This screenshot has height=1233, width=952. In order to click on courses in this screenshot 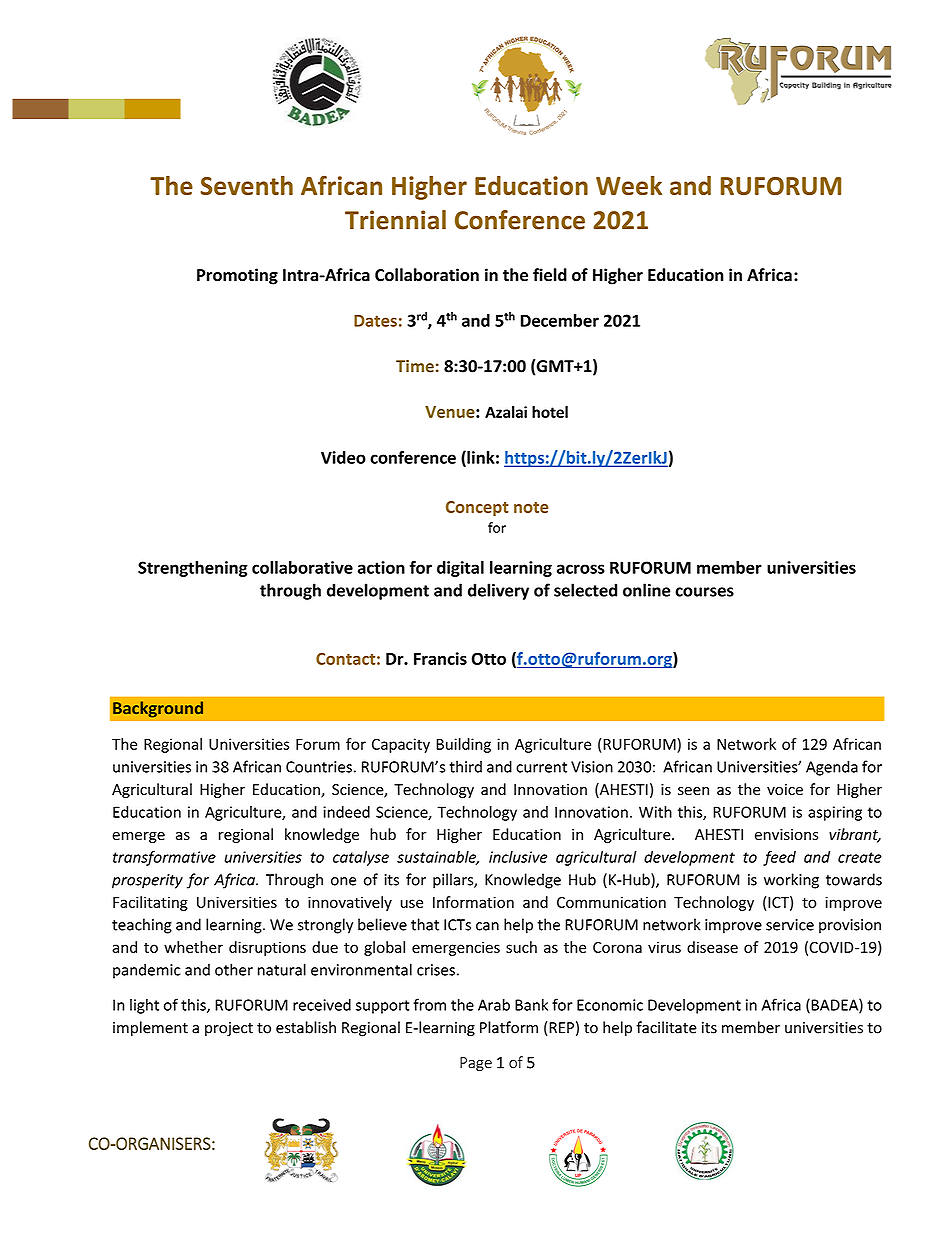, I will do `click(704, 592)`.
